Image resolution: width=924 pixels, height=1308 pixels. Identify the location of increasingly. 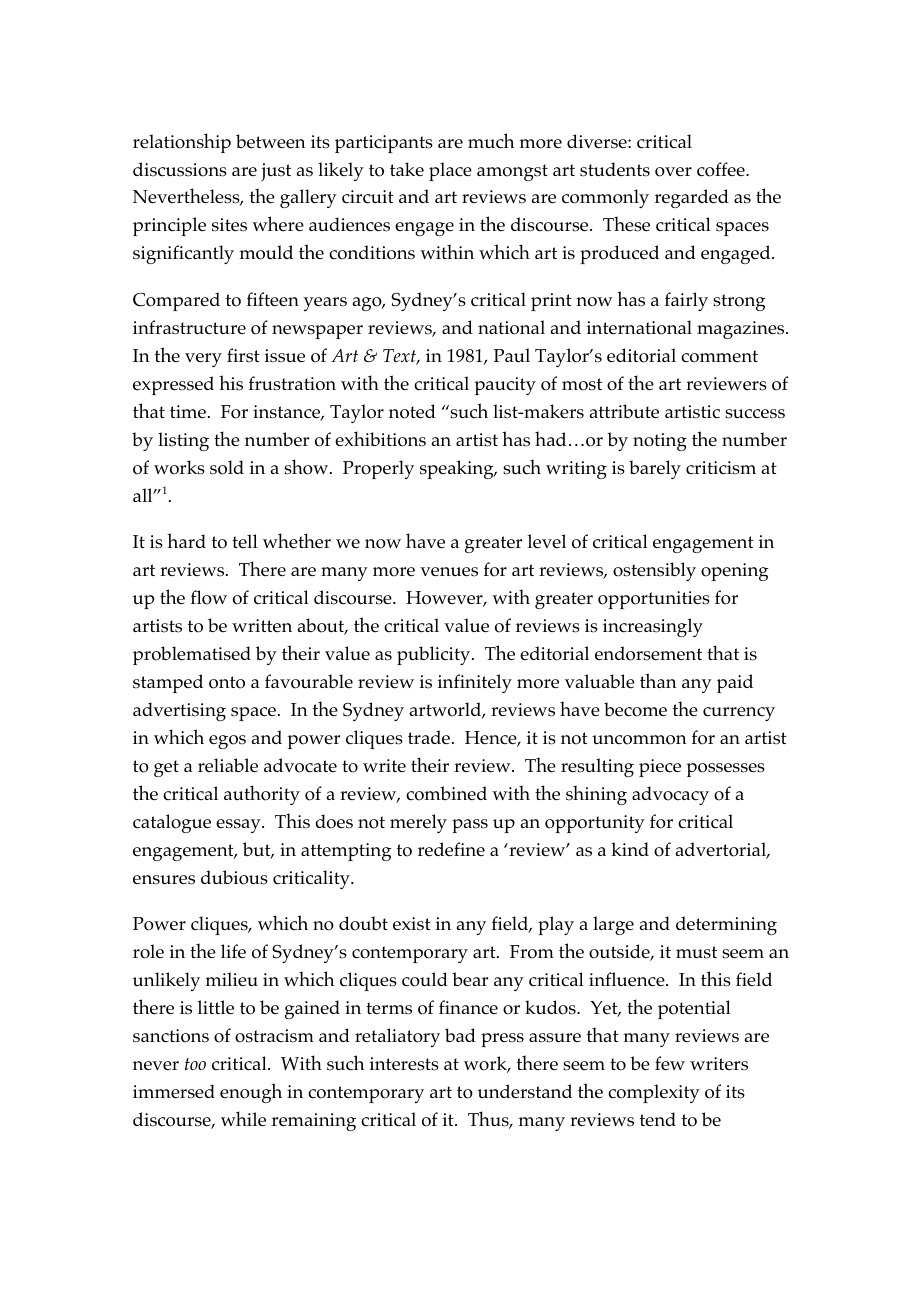
(653, 627).
